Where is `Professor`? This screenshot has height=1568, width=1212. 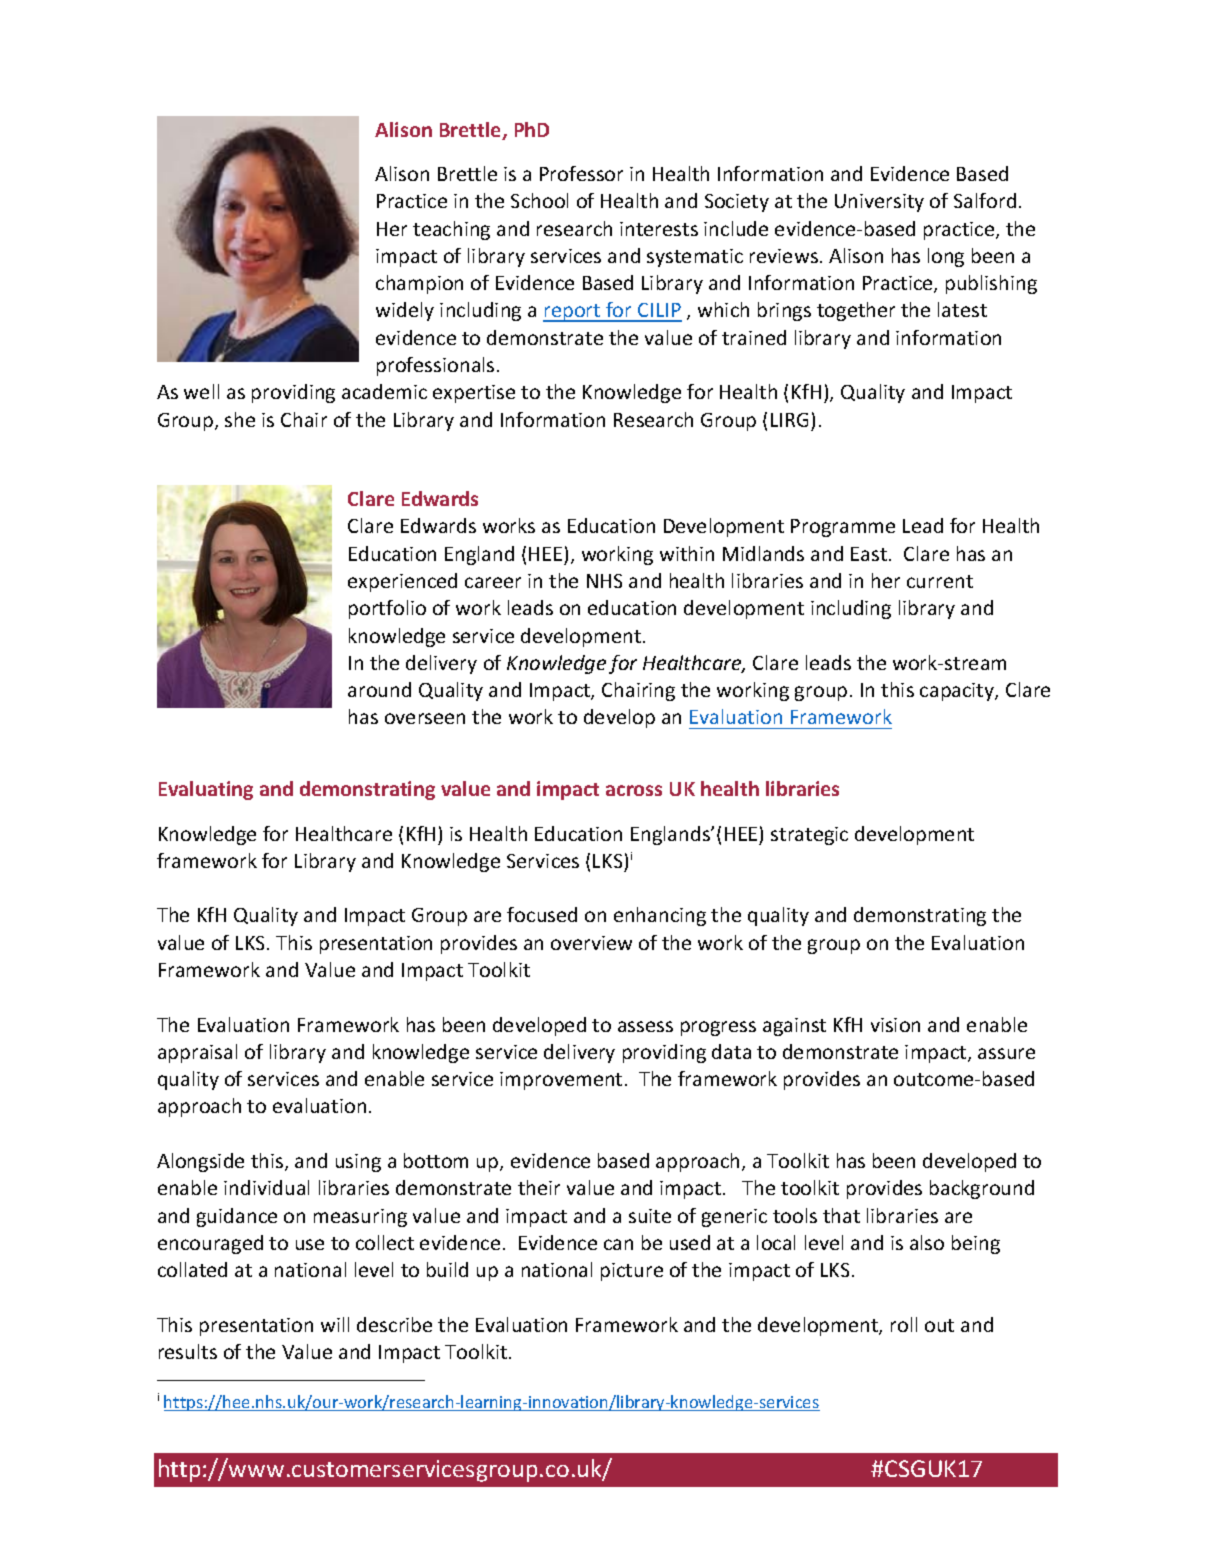 Professor is located at coordinates (581, 173).
